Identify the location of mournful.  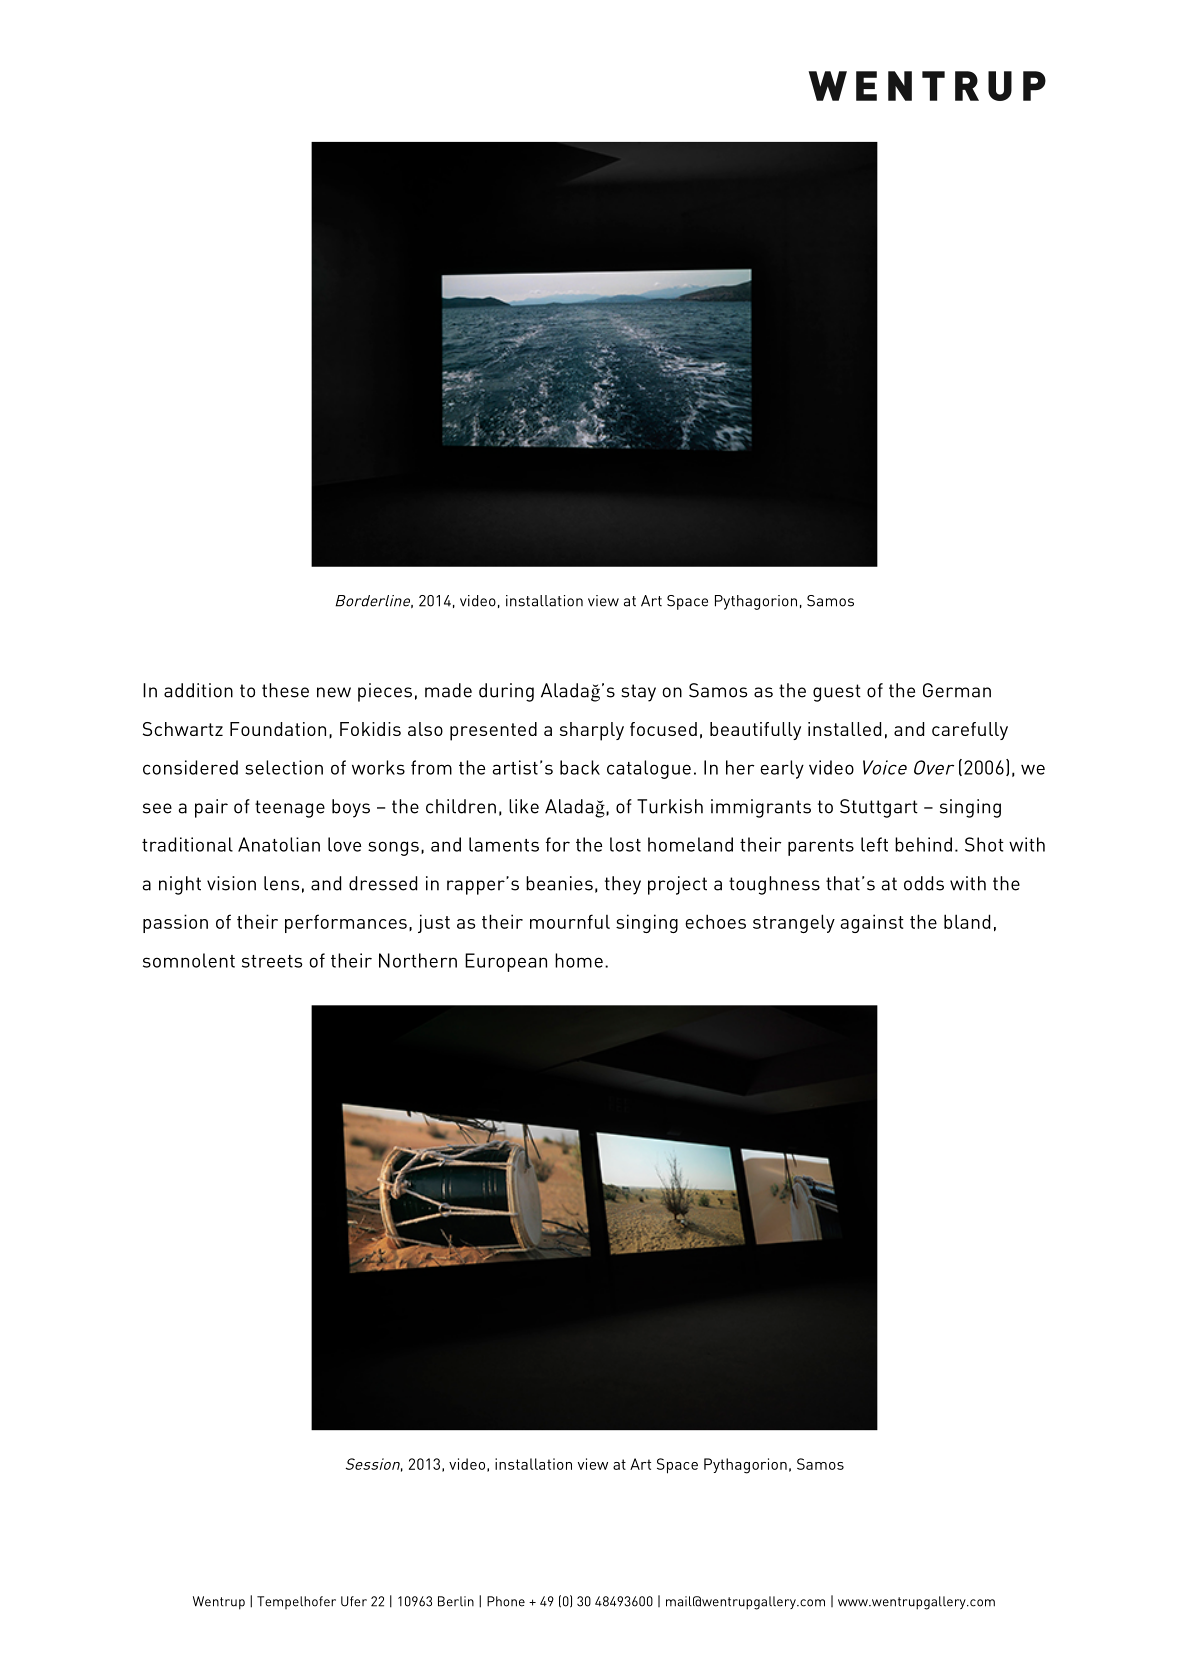
(570, 921).
